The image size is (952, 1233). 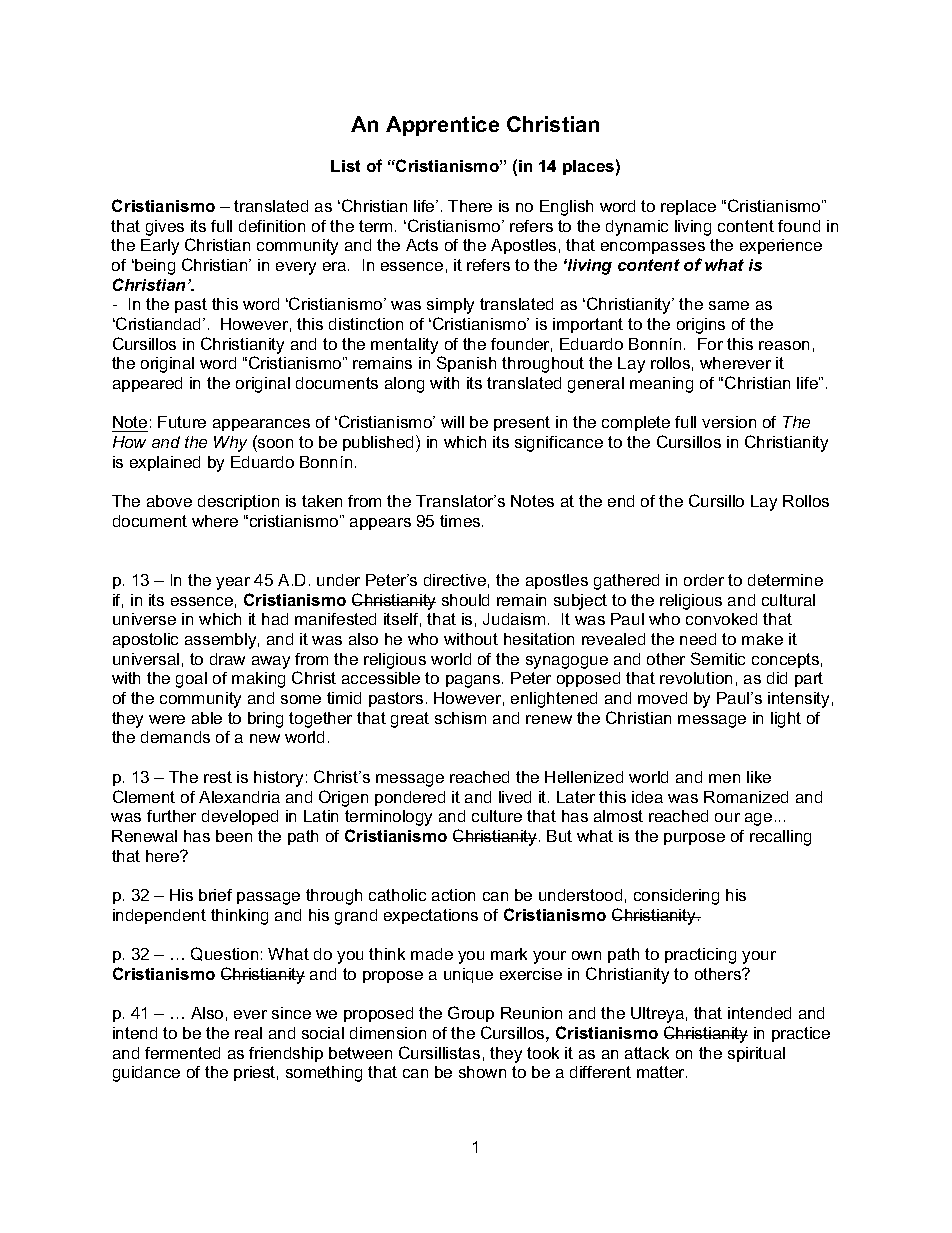 What do you see at coordinates (248, 1033) in the screenshot?
I see `real` at bounding box center [248, 1033].
